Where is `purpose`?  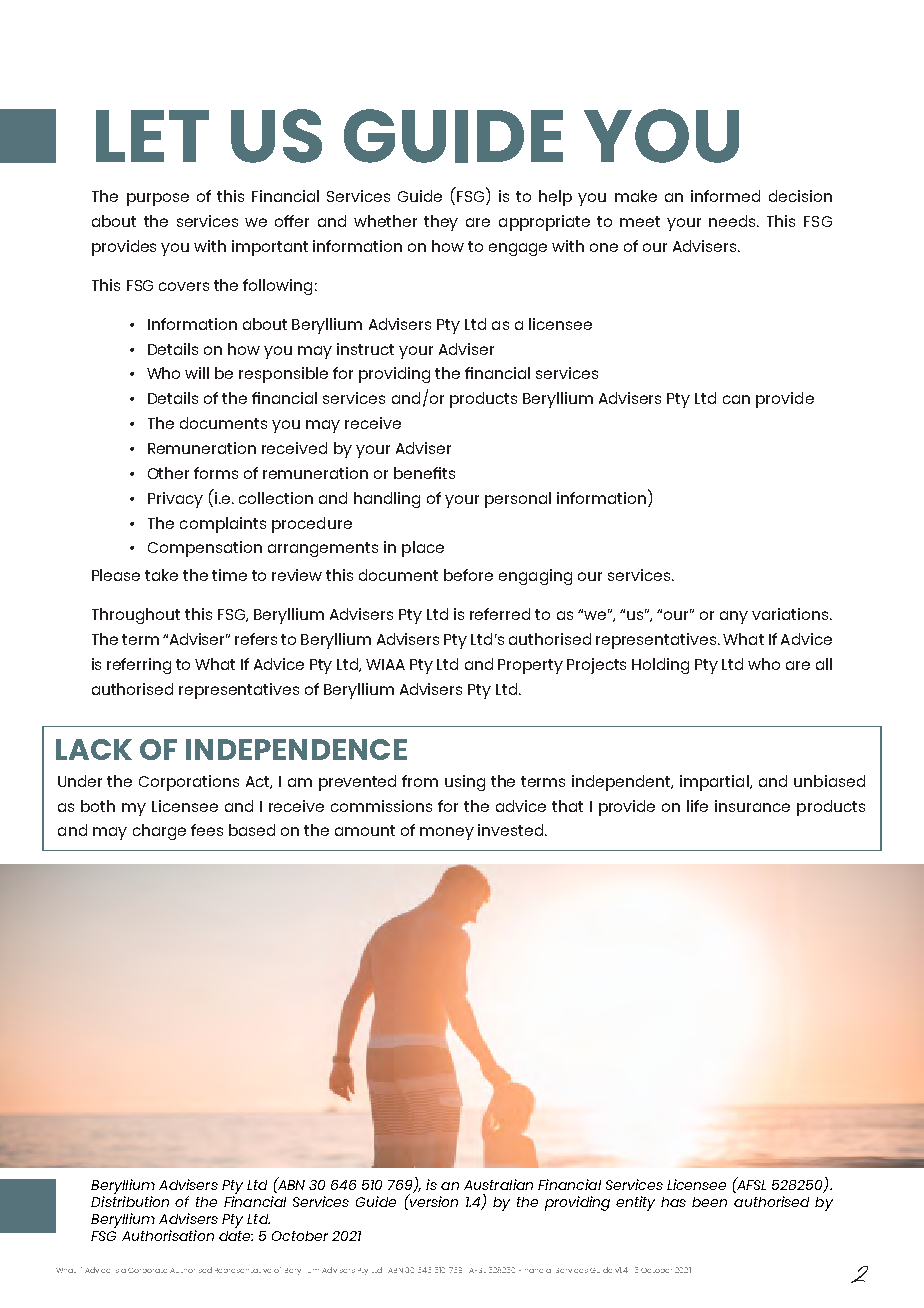
purpose is located at coordinates (158, 199).
